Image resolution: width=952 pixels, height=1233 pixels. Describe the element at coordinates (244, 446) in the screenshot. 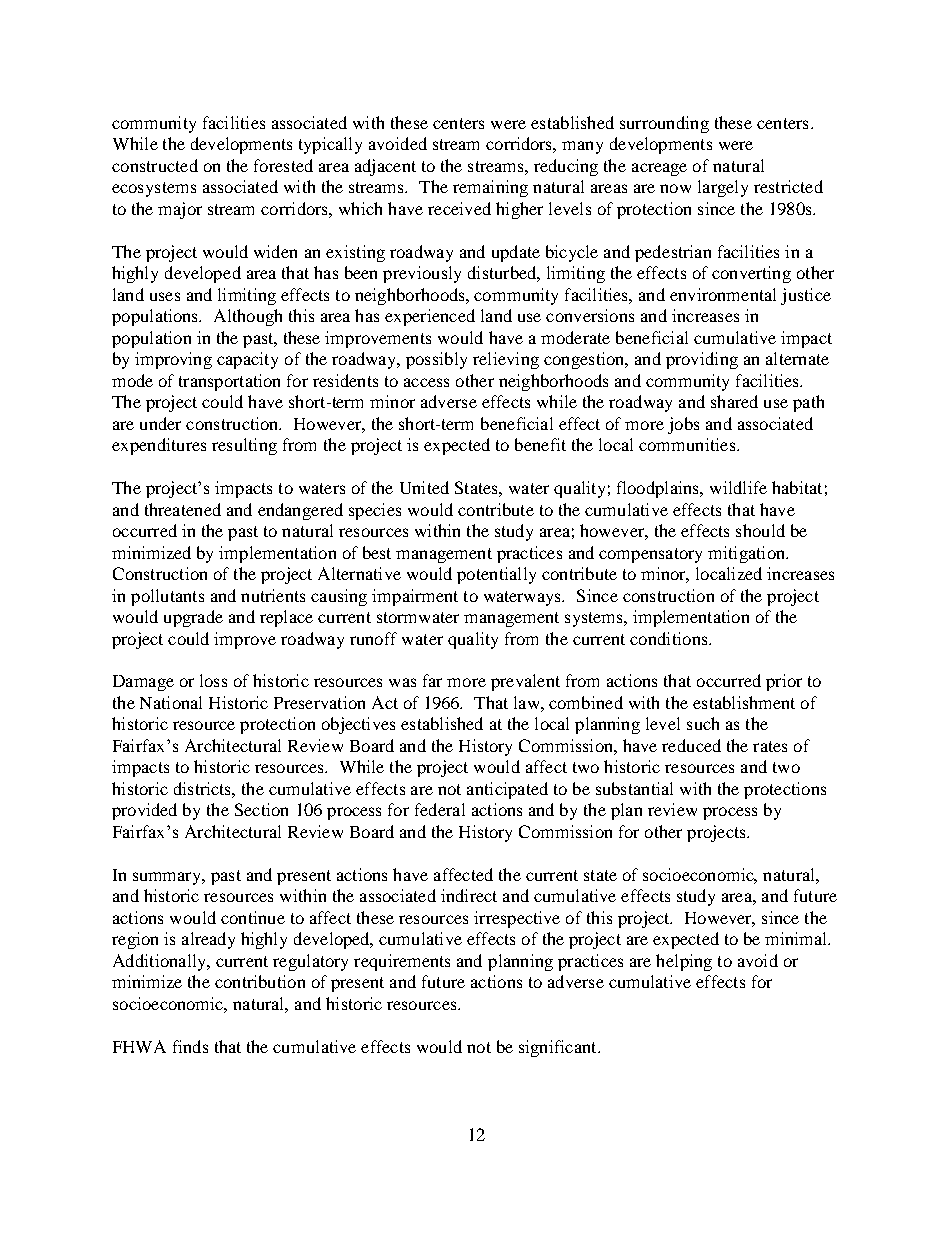

I see `resulting` at that location.
